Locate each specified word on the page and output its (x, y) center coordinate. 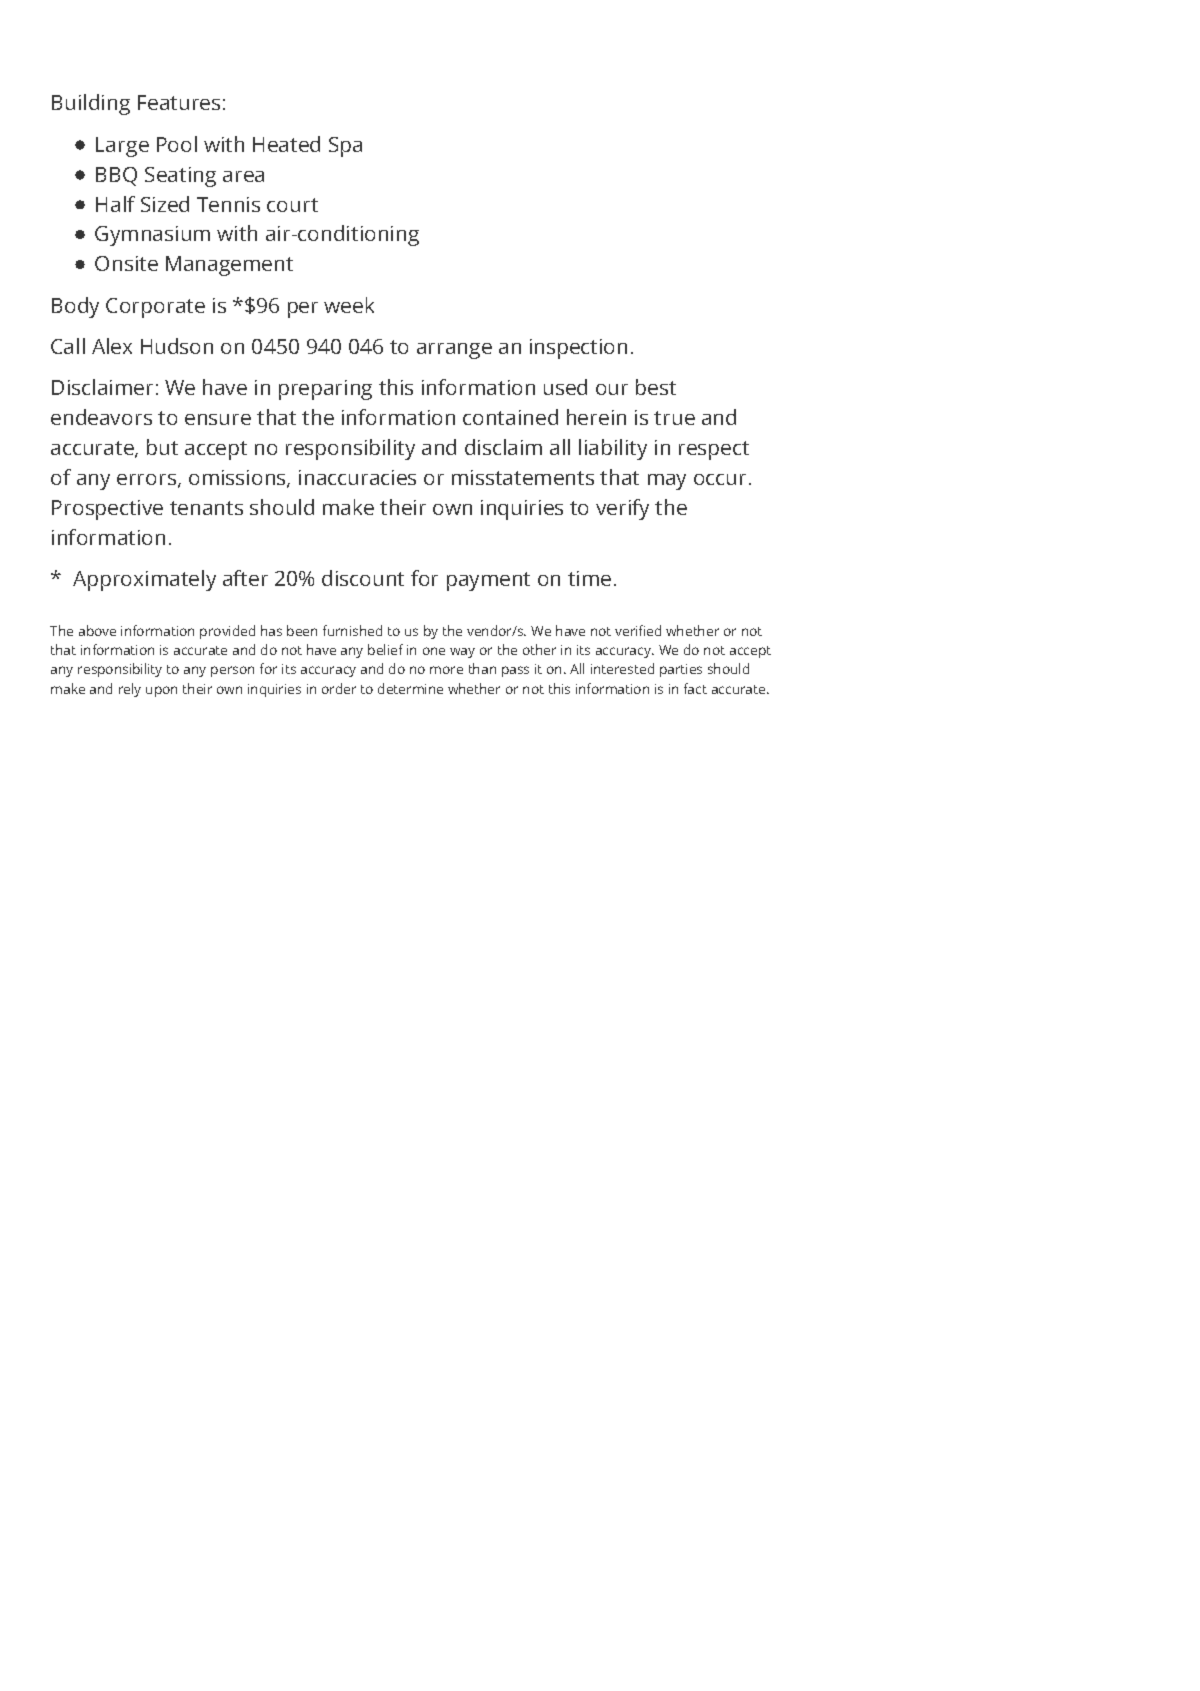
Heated (286, 144)
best (656, 387)
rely (130, 690)
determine (410, 688)
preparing (325, 390)
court (292, 205)
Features (179, 102)
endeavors (101, 417)
